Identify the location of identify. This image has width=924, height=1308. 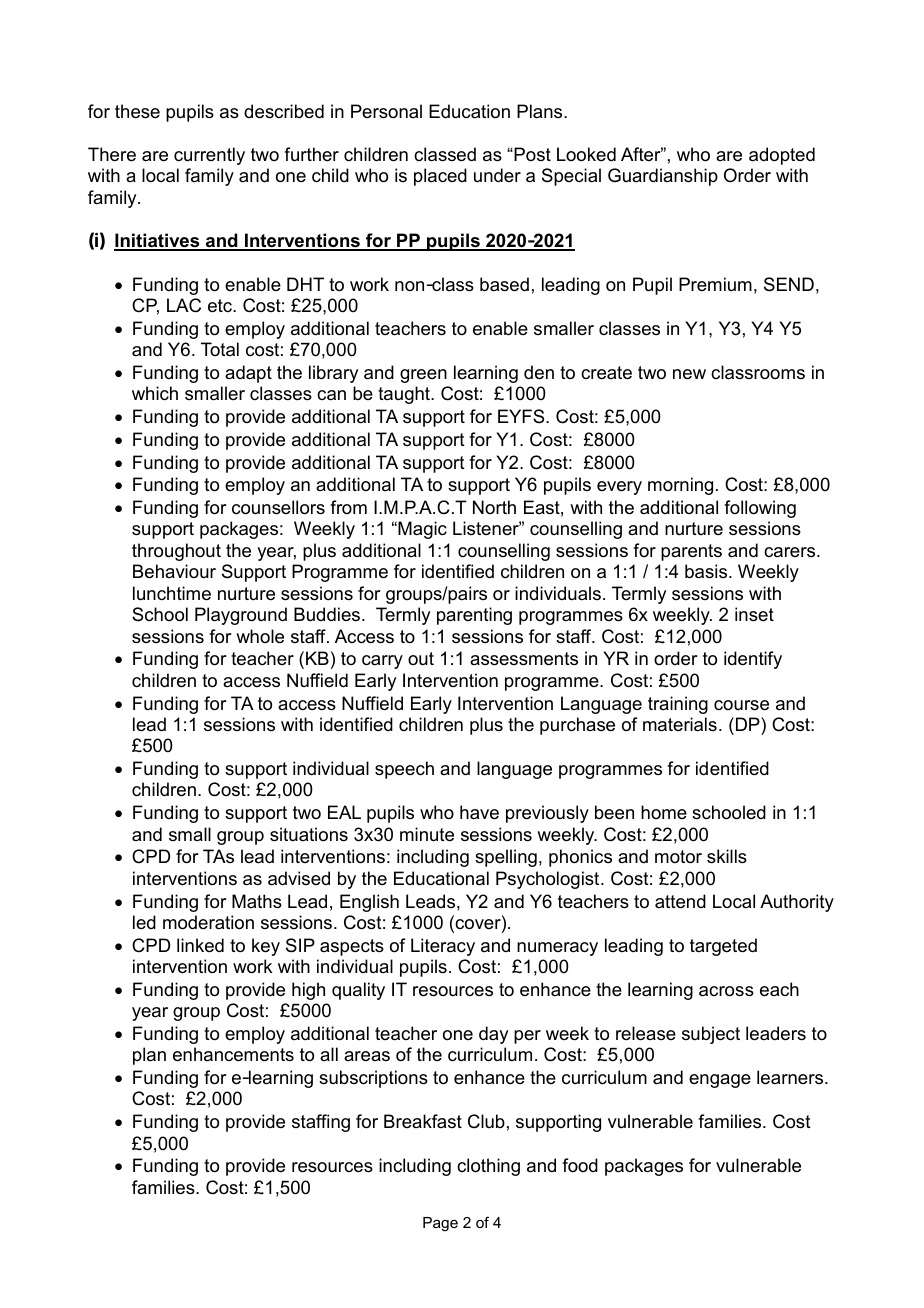
(753, 660).
